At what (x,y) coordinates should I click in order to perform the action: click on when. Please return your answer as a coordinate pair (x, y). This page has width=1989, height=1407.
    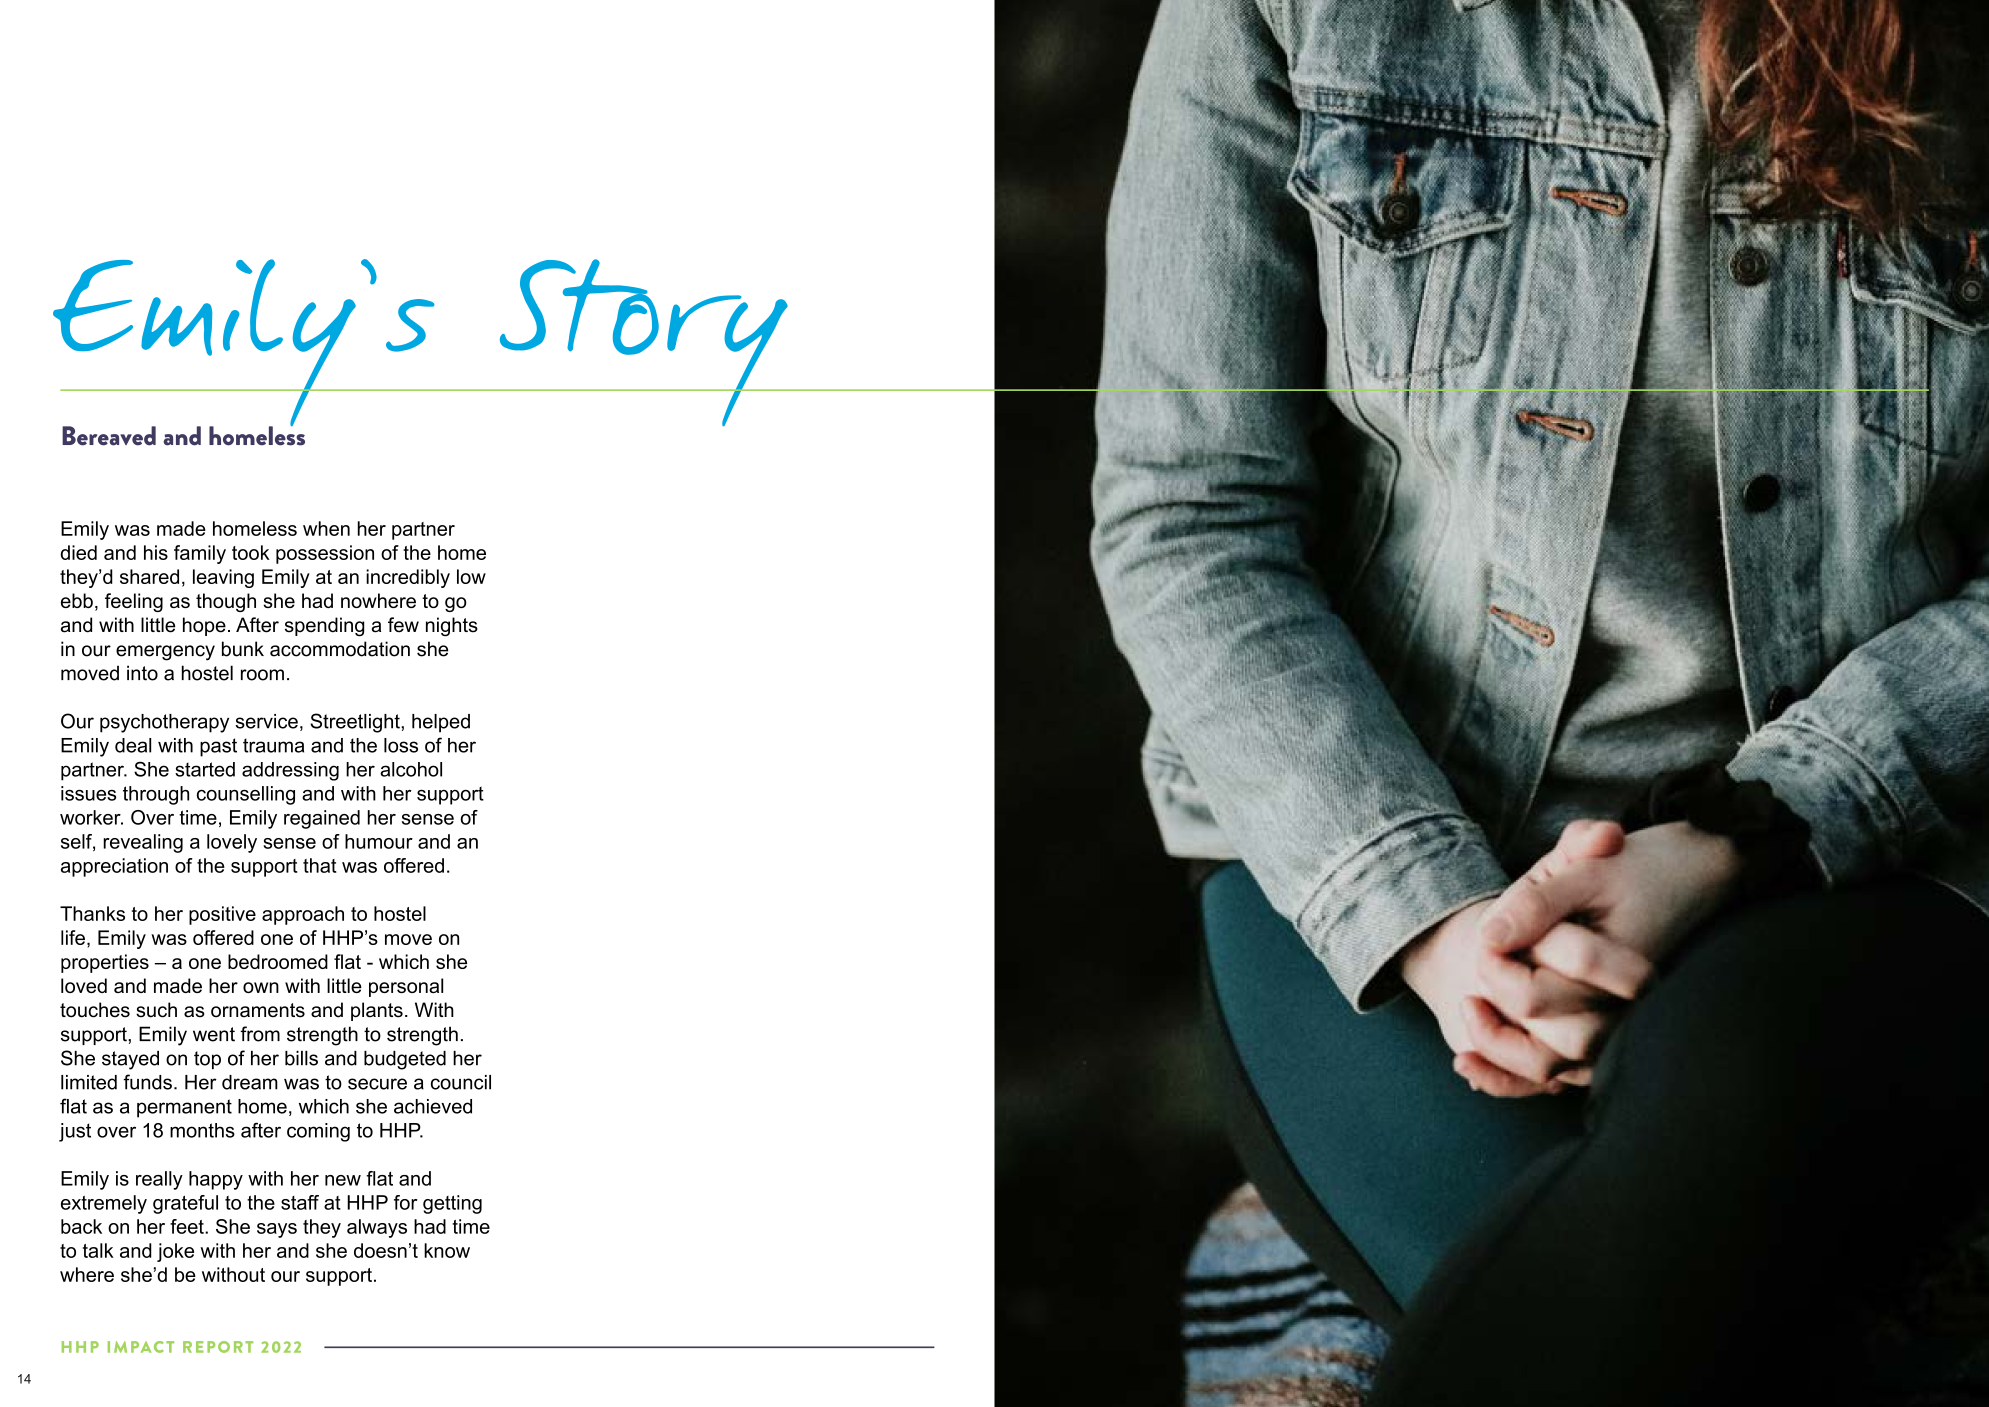
    Looking at the image, I should click on (326, 528).
